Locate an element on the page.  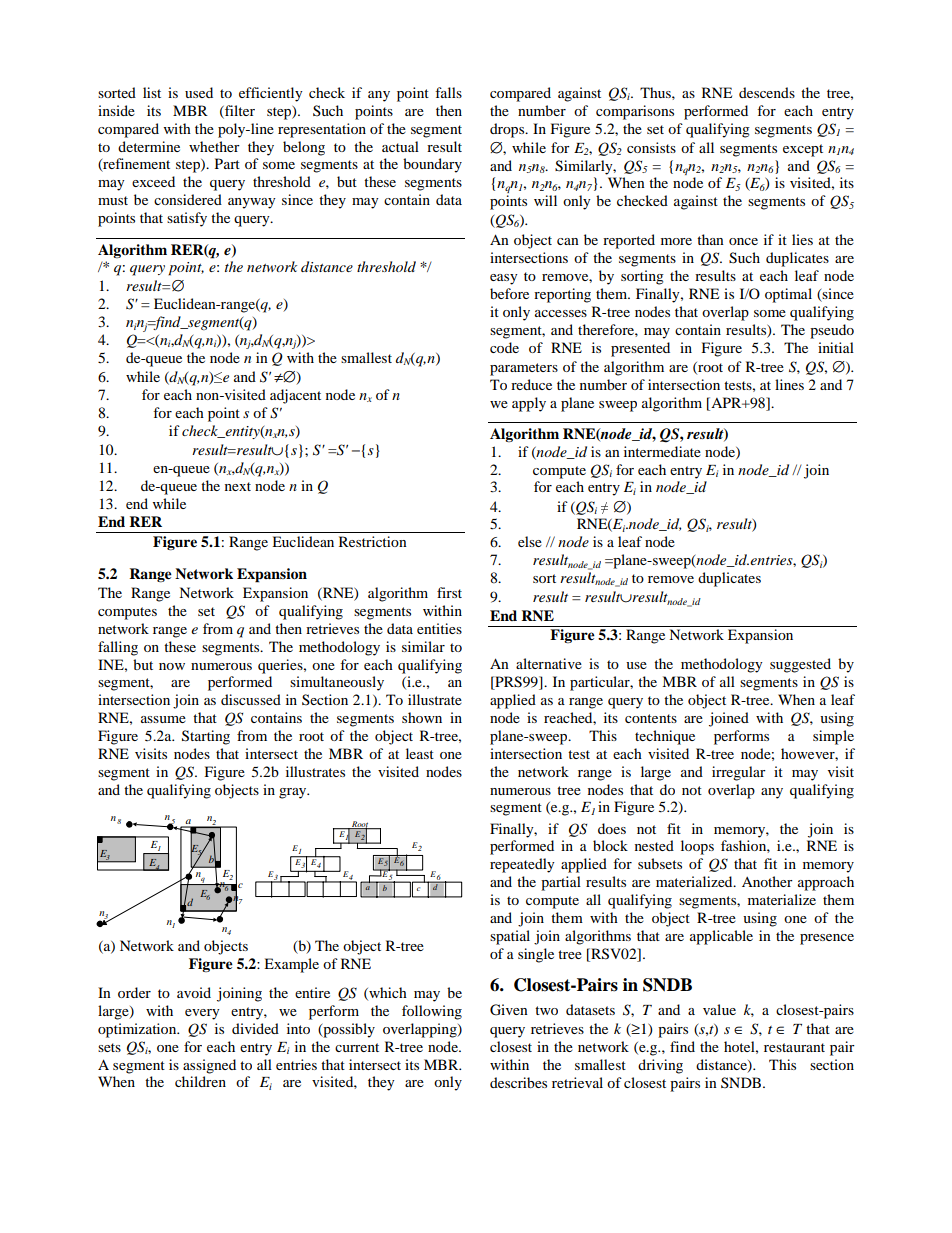
least is located at coordinates (420, 753).
